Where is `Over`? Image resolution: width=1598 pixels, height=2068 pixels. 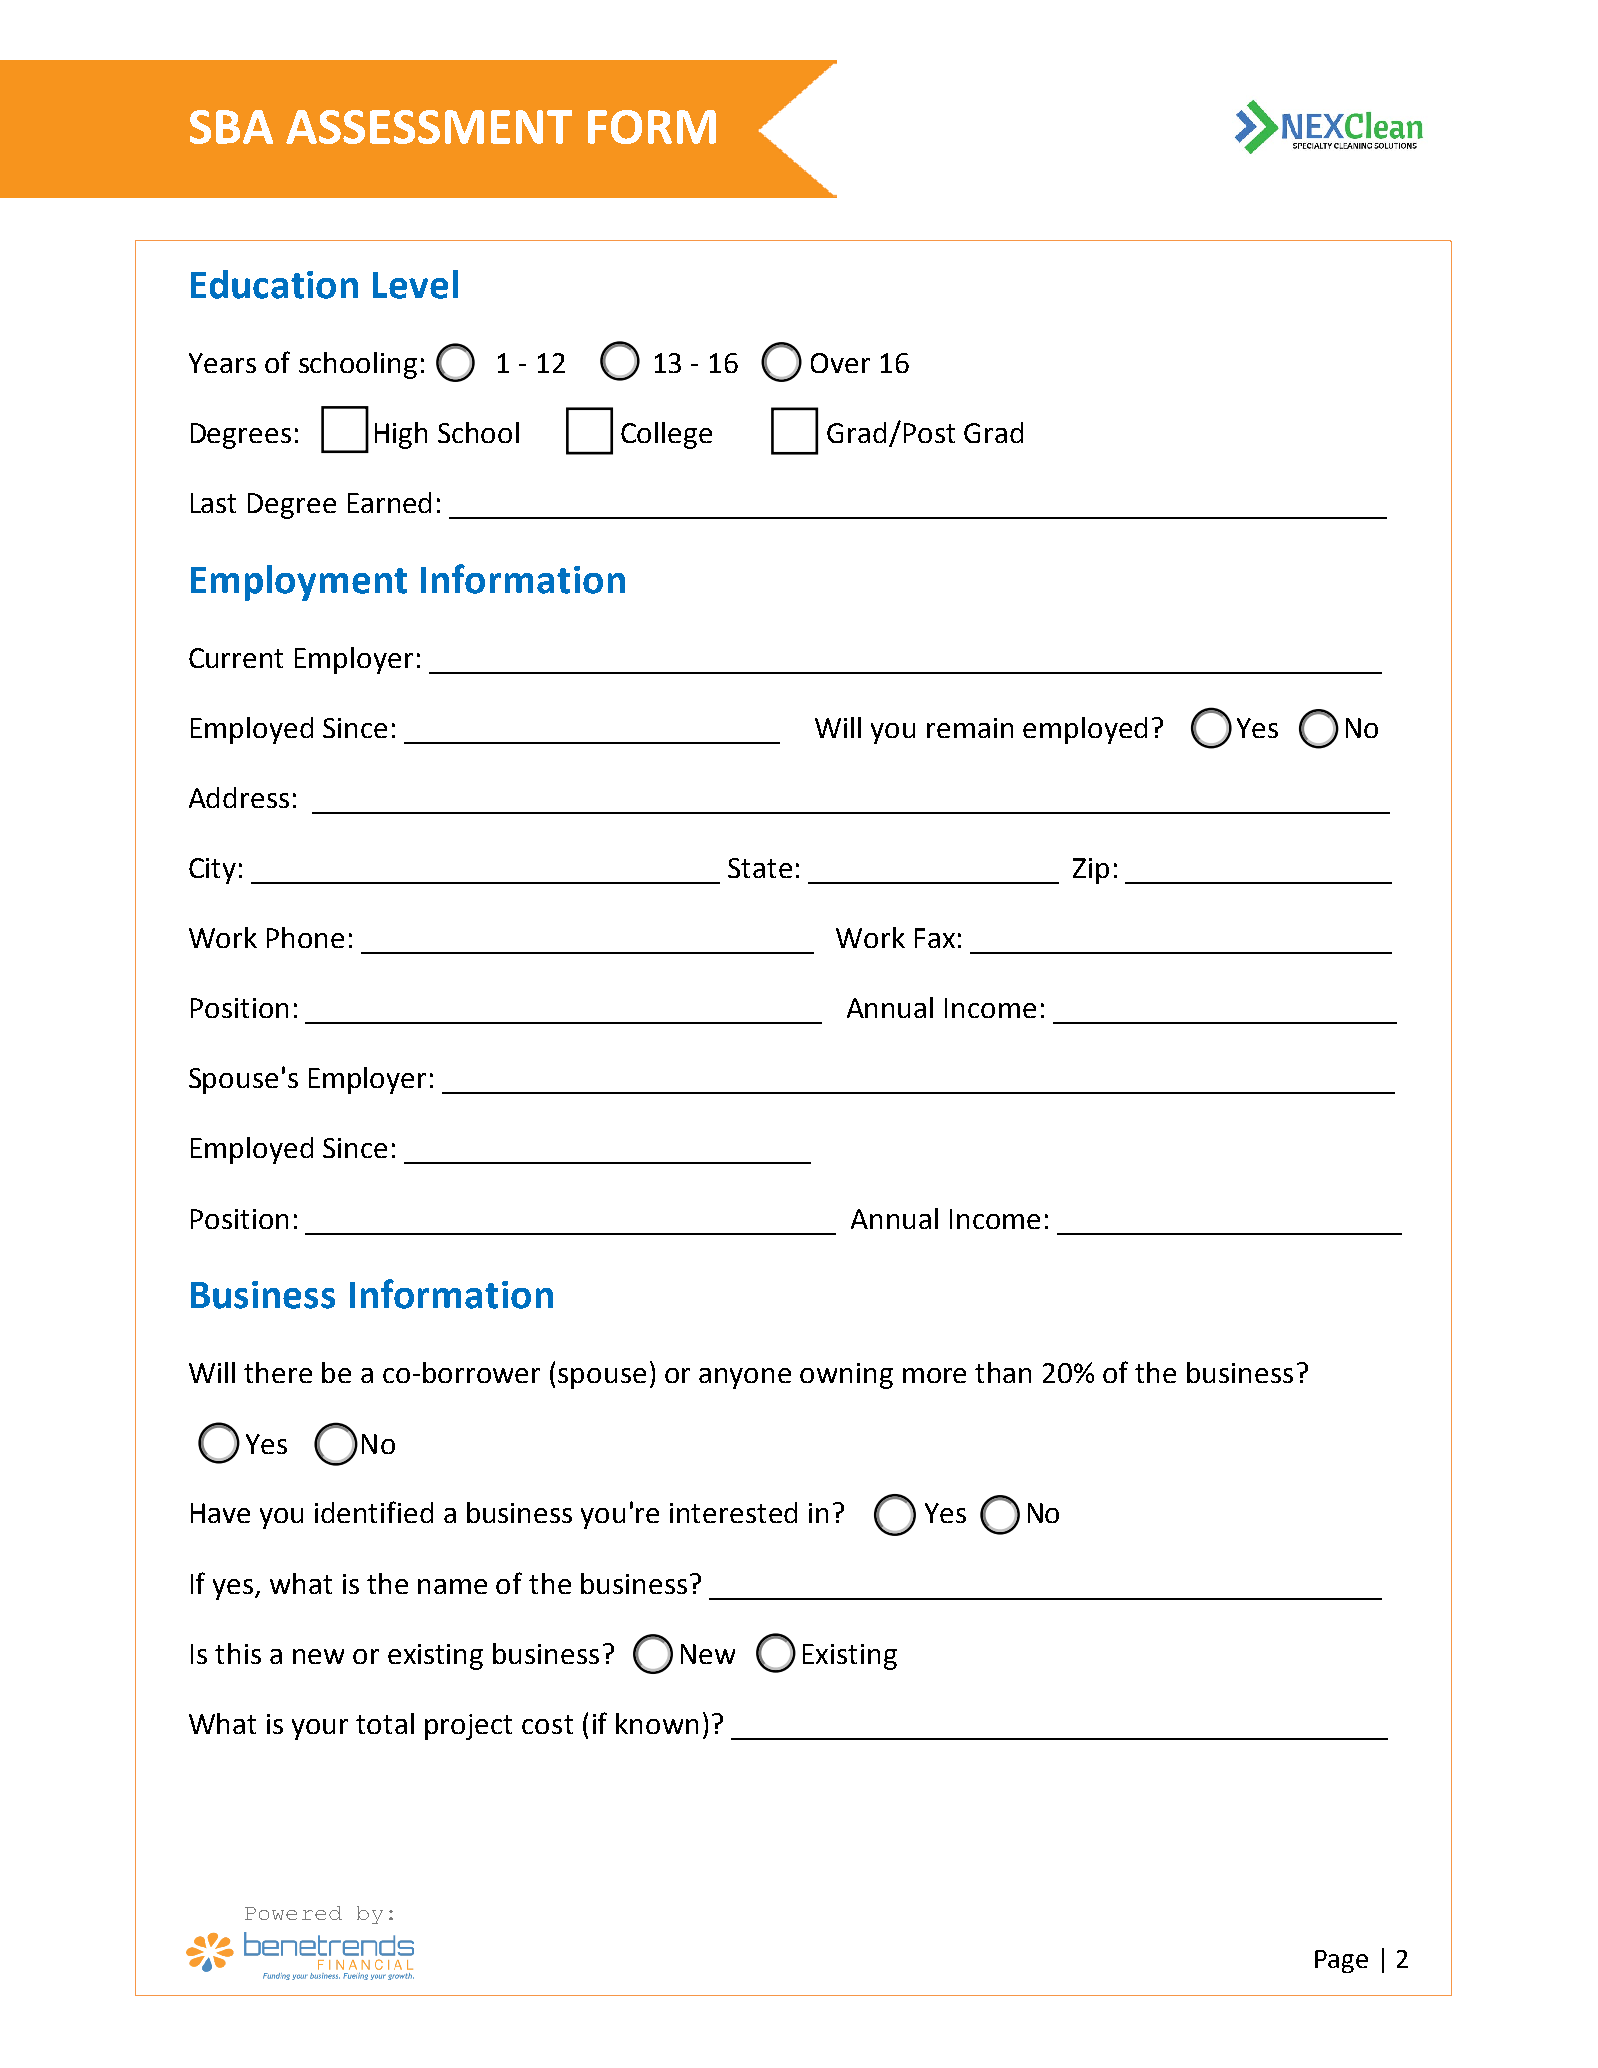
Over is located at coordinates (840, 363).
